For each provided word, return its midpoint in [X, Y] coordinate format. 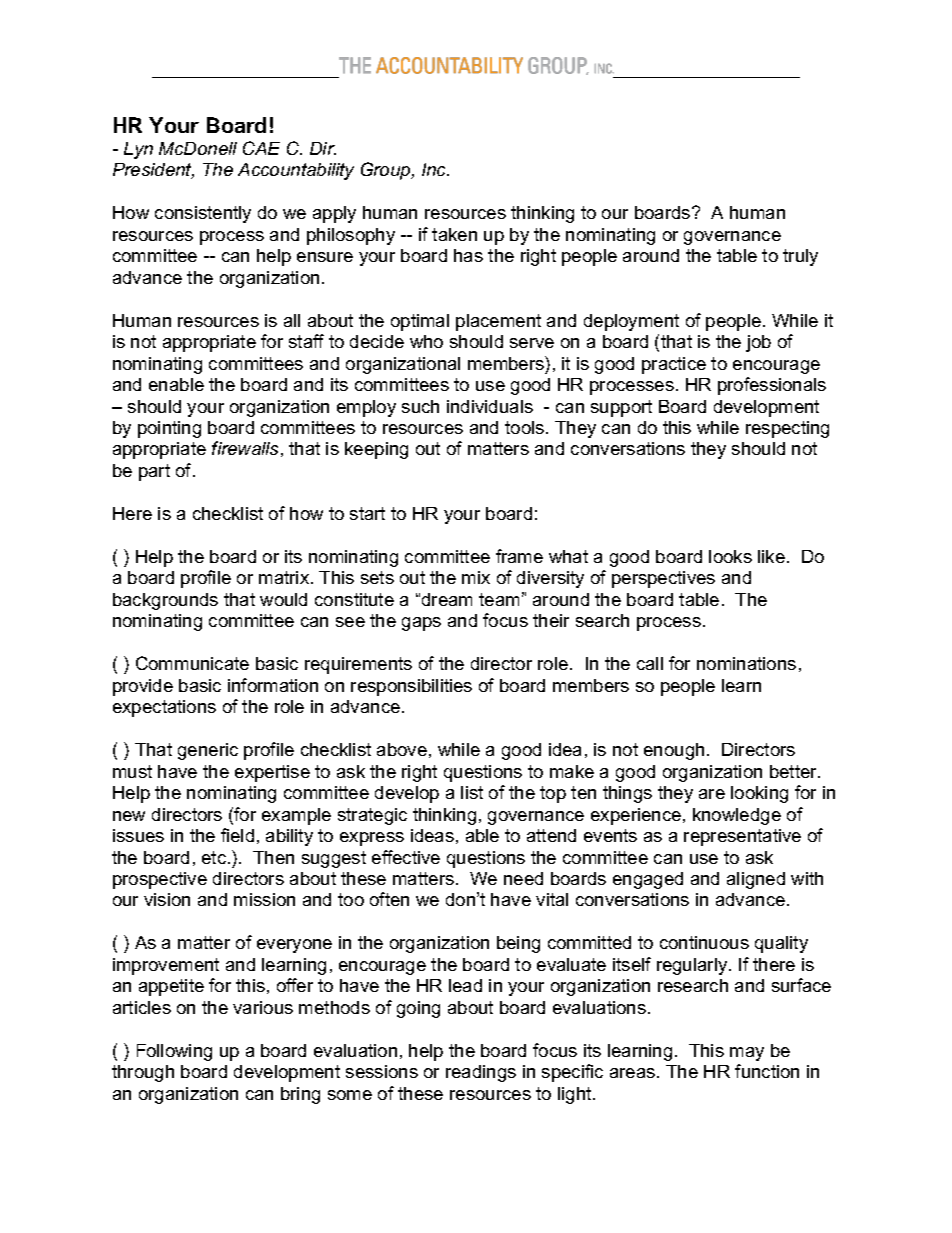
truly [800, 257]
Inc [435, 169]
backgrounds [165, 601]
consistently [203, 214]
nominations [746, 663]
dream [447, 599]
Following [174, 1052]
